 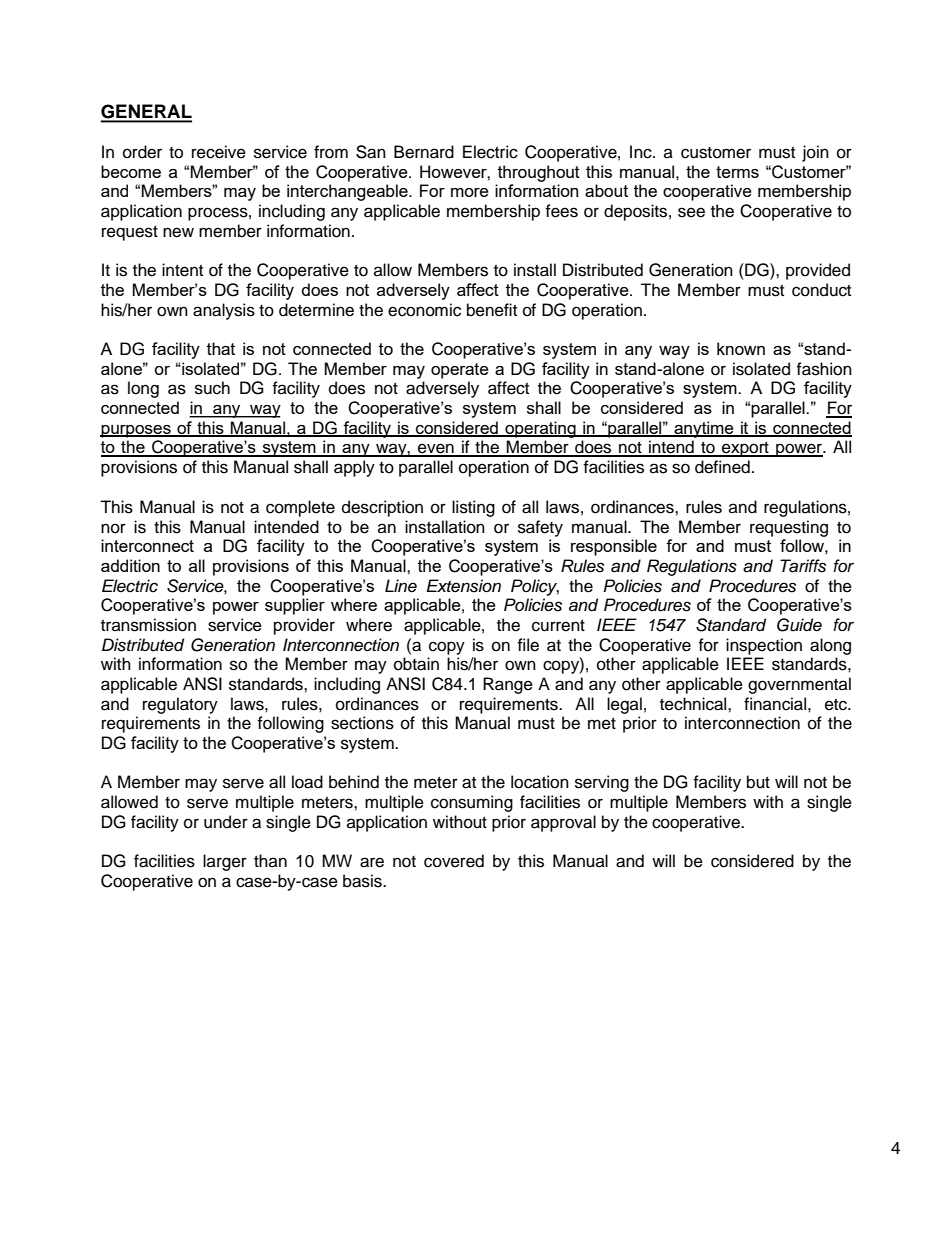 I want to click on covered, so click(x=454, y=861).
